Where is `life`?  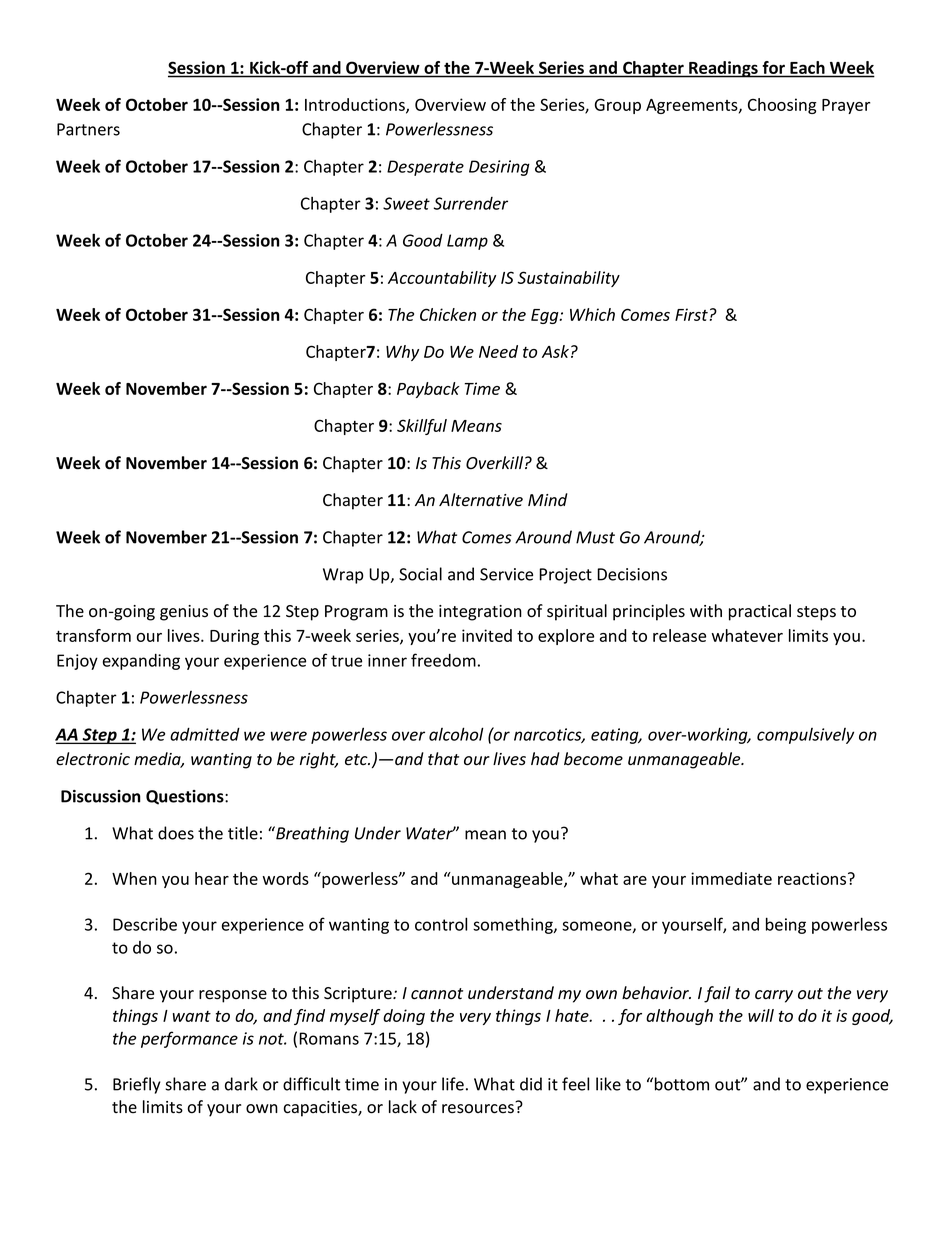 life is located at coordinates (453, 1084).
